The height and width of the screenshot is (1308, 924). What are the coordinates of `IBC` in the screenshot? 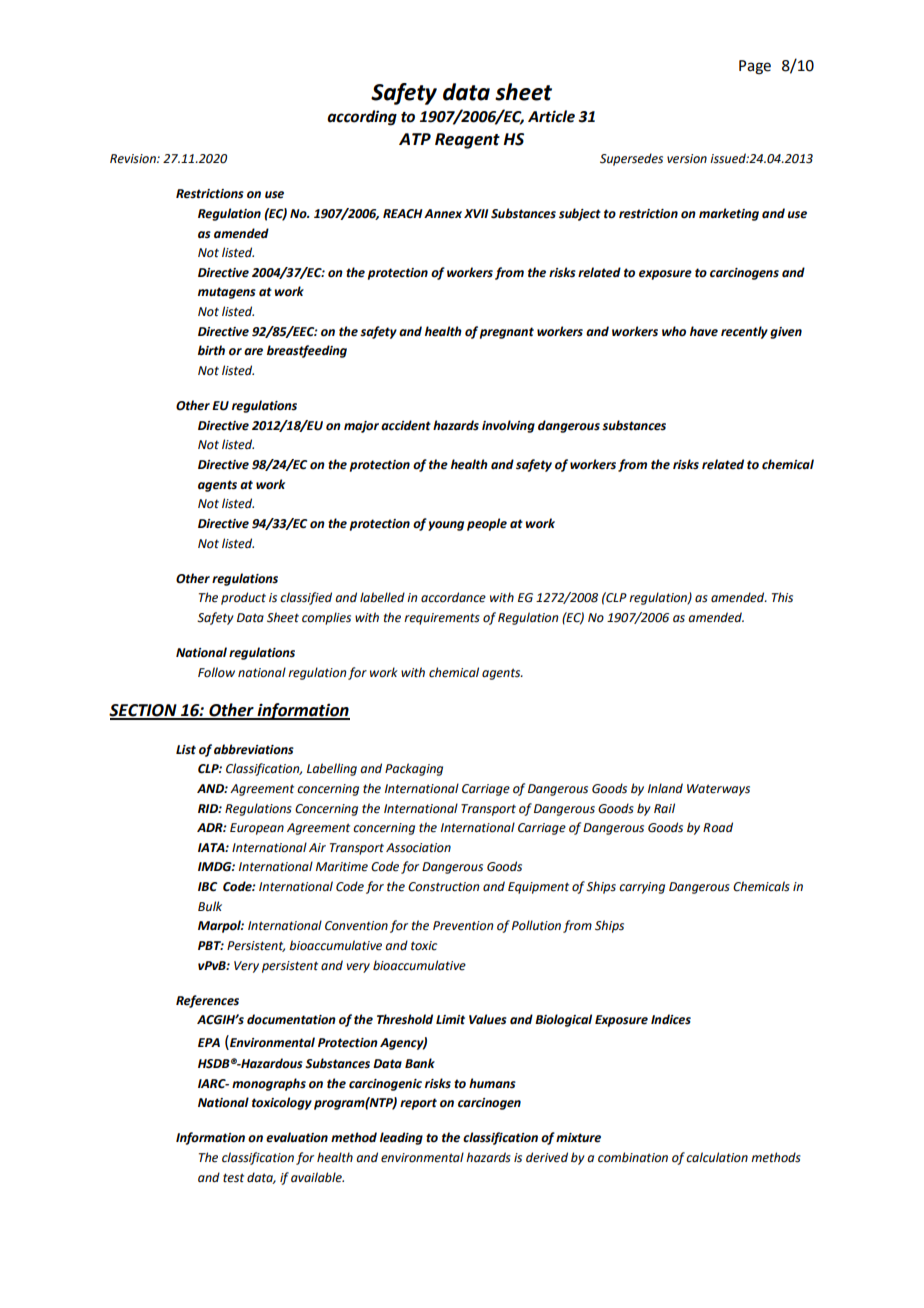 It's located at (207, 887).
